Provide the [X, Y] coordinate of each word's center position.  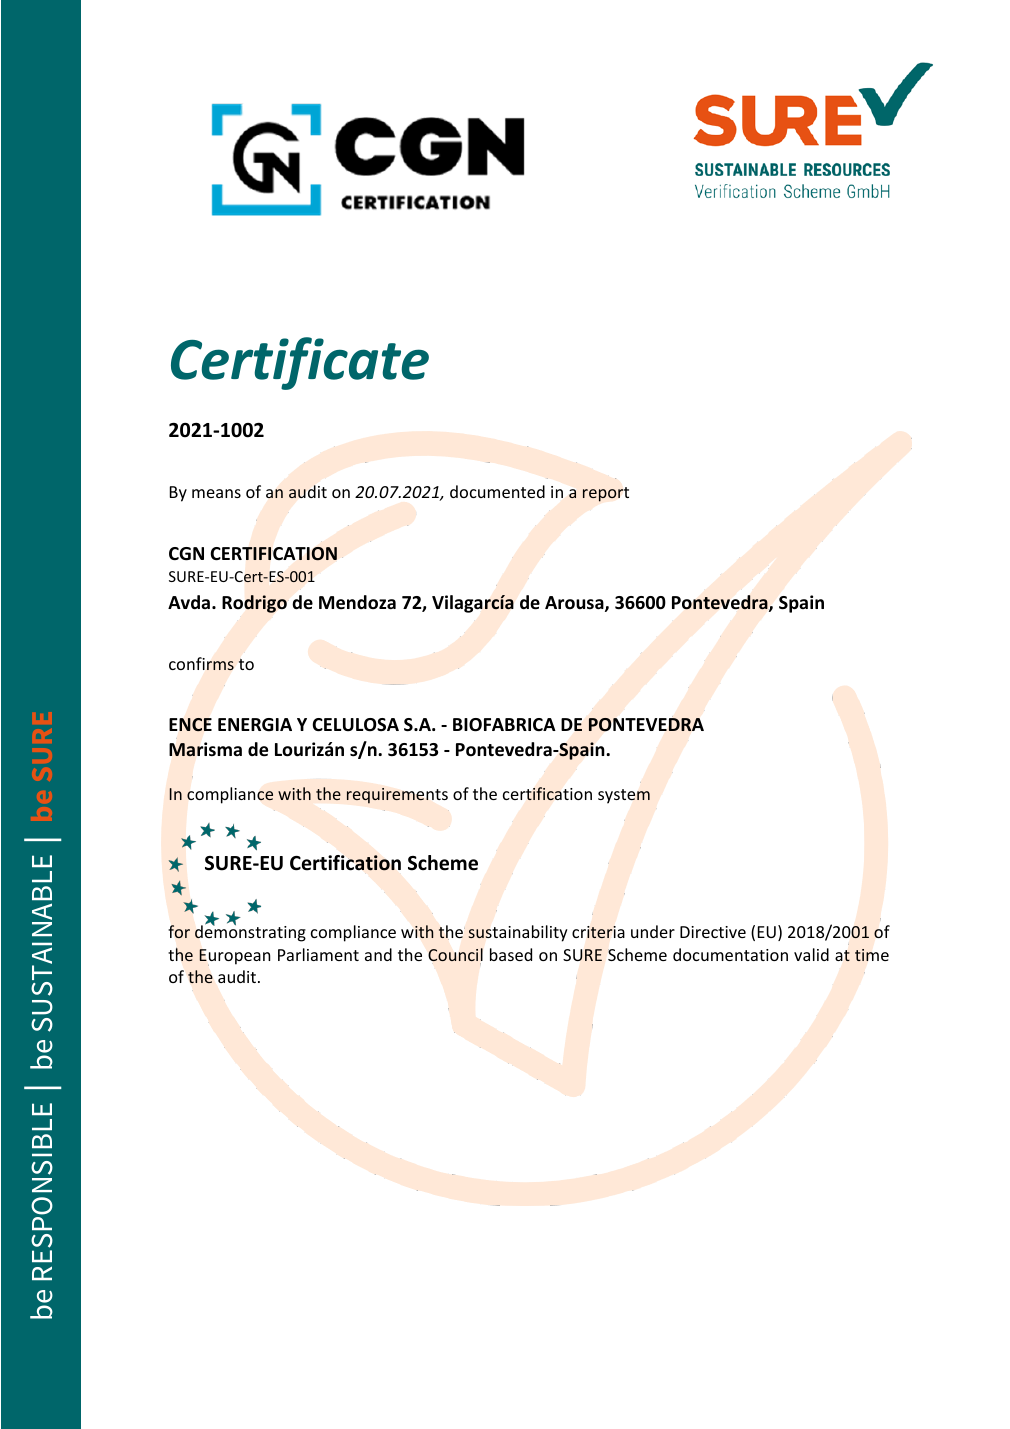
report [606, 494]
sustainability [518, 933]
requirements [397, 796]
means [216, 493]
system [624, 796]
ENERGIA [255, 725]
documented [497, 491]
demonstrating [250, 932]
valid [811, 954]
